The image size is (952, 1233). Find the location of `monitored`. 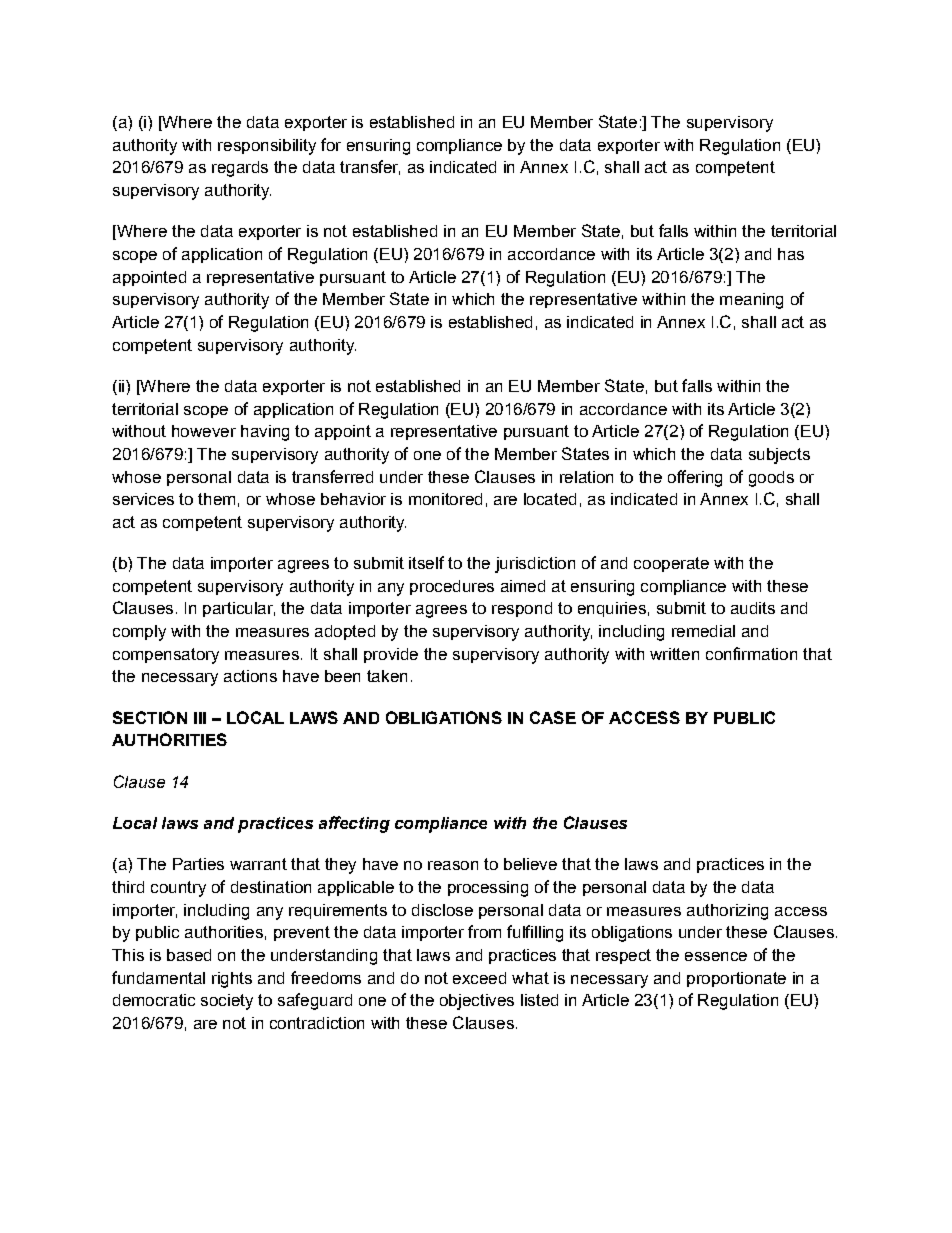

monitored is located at coordinates (445, 499).
